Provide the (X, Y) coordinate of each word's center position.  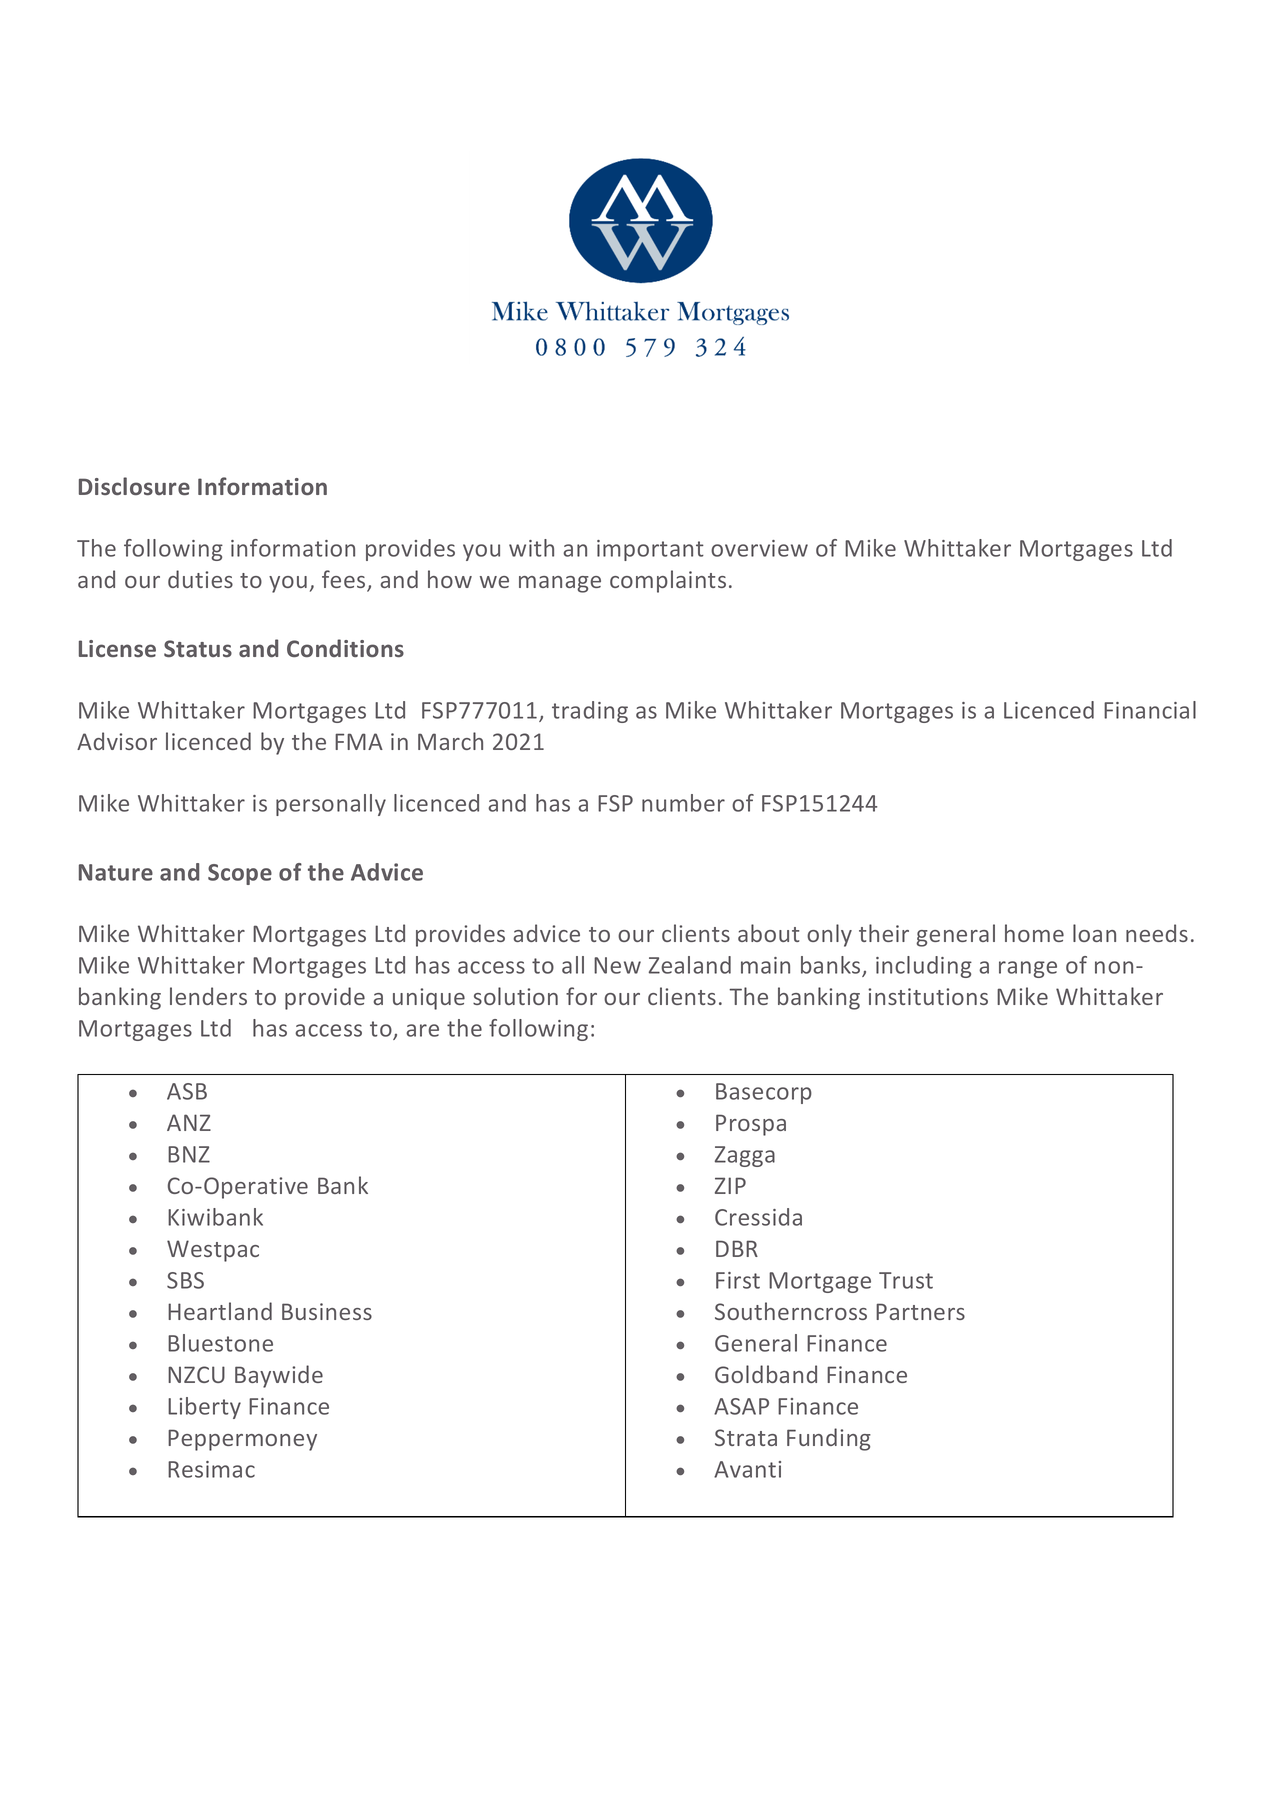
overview (759, 548)
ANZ (189, 1122)
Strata (746, 1437)
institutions (928, 996)
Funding (829, 1439)
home (1034, 933)
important (650, 550)
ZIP (730, 1185)
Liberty (204, 1408)
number (683, 803)
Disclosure (134, 486)
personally (331, 805)
